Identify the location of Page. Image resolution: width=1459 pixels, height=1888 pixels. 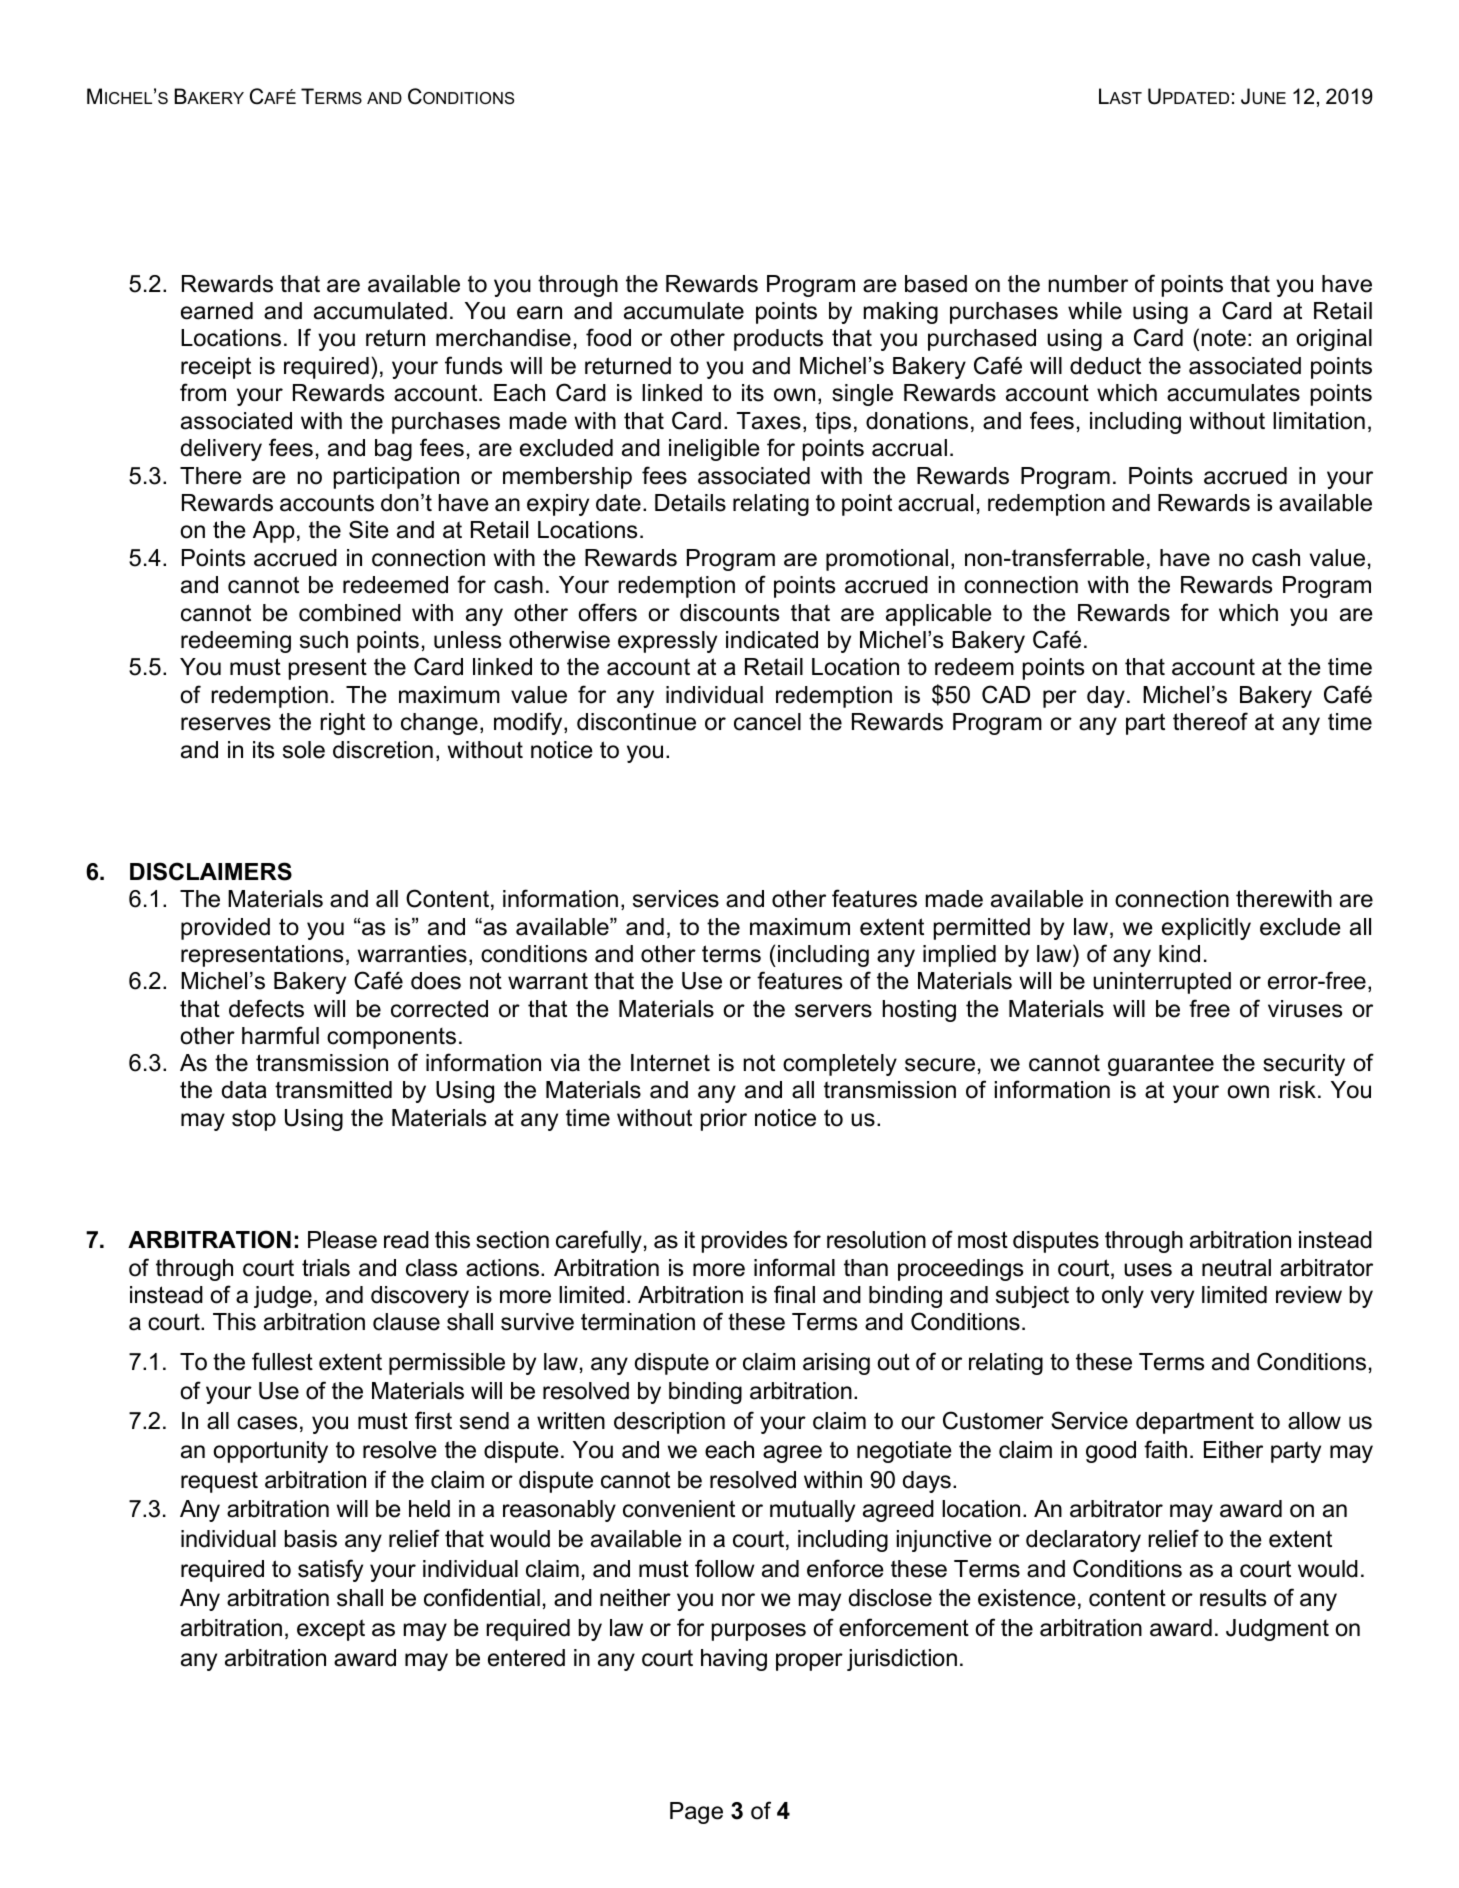
(696, 1813).
